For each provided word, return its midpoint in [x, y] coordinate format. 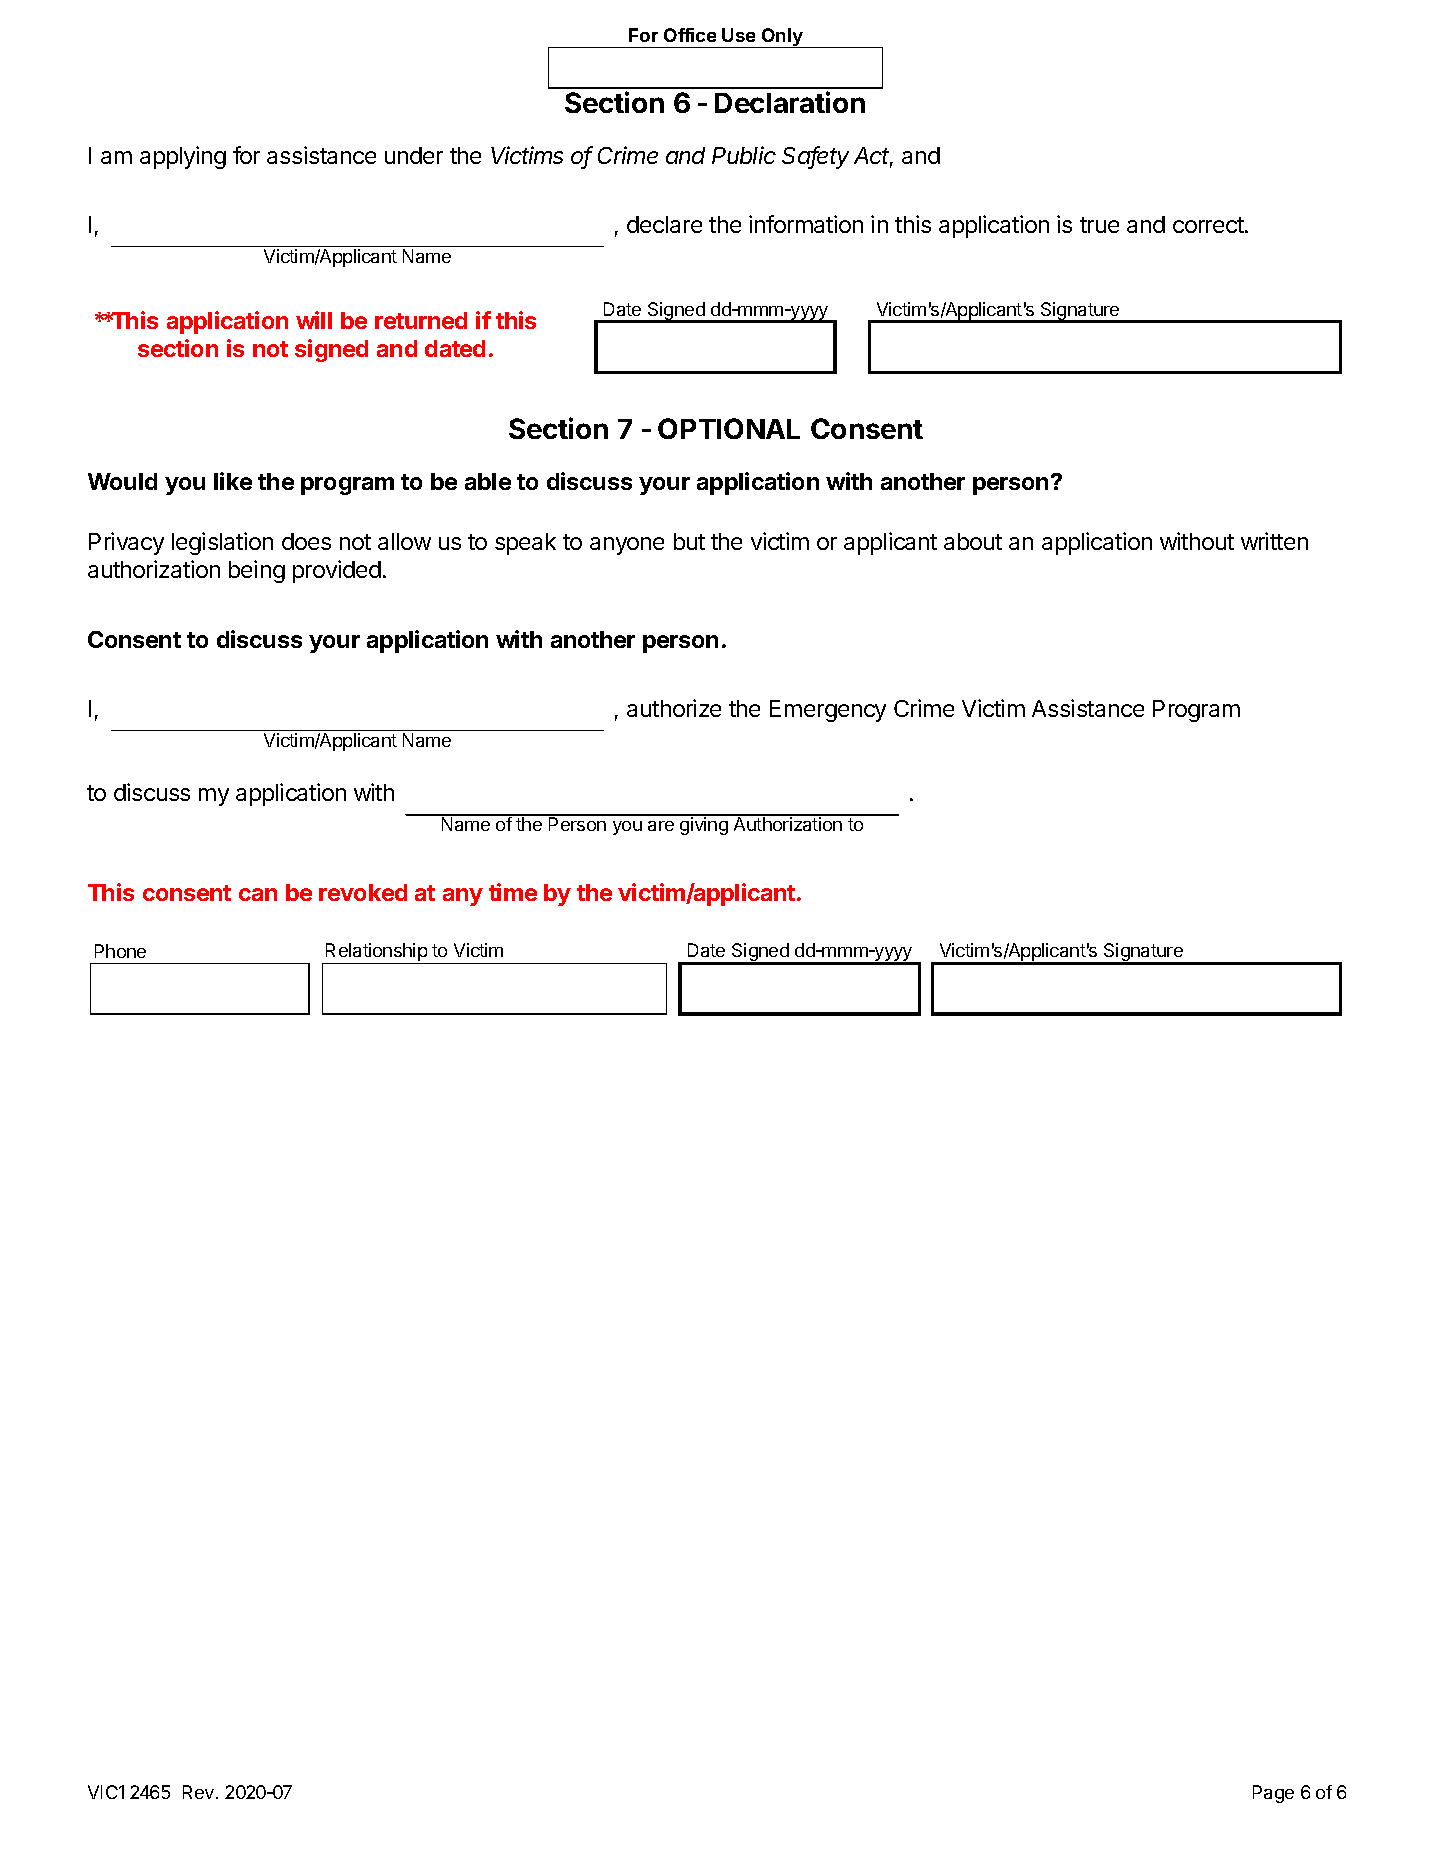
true [1099, 225]
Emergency [828, 711]
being [257, 571]
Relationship [376, 953]
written [1274, 541]
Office [690, 35]
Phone [120, 951]
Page [1273, 1794]
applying [183, 157]
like [233, 481]
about [973, 541]
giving [704, 825]
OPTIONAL [729, 428]
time [513, 892]
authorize [674, 708]
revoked [363, 892]
